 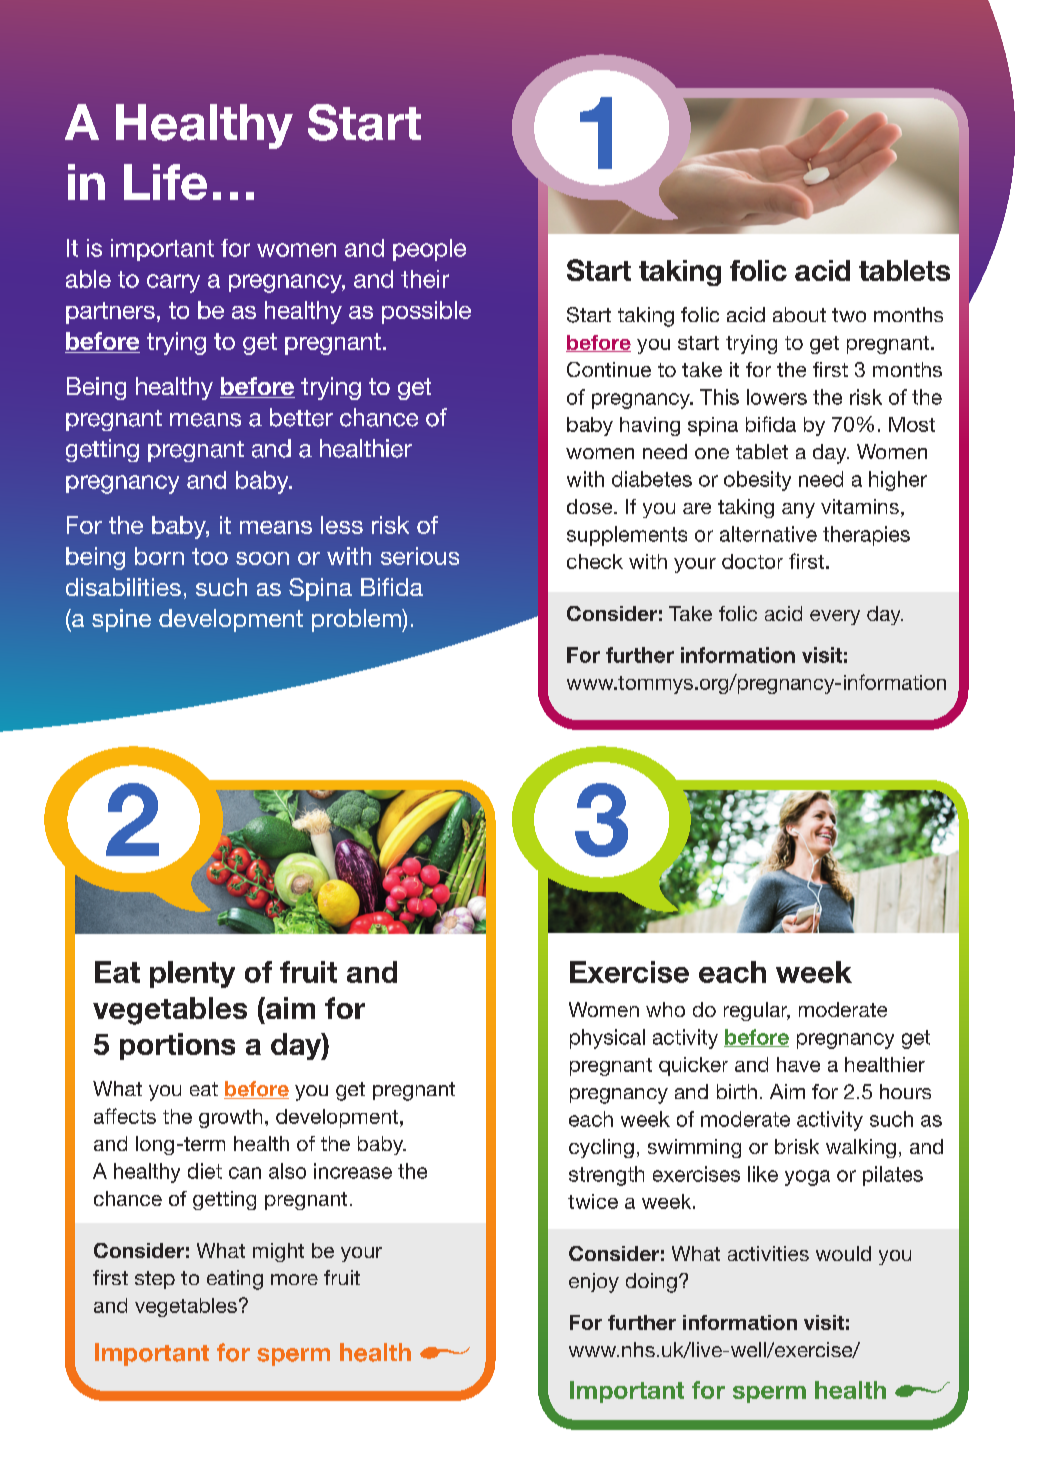 What do you see at coordinates (429, 250) in the page?
I see `people` at bounding box center [429, 250].
